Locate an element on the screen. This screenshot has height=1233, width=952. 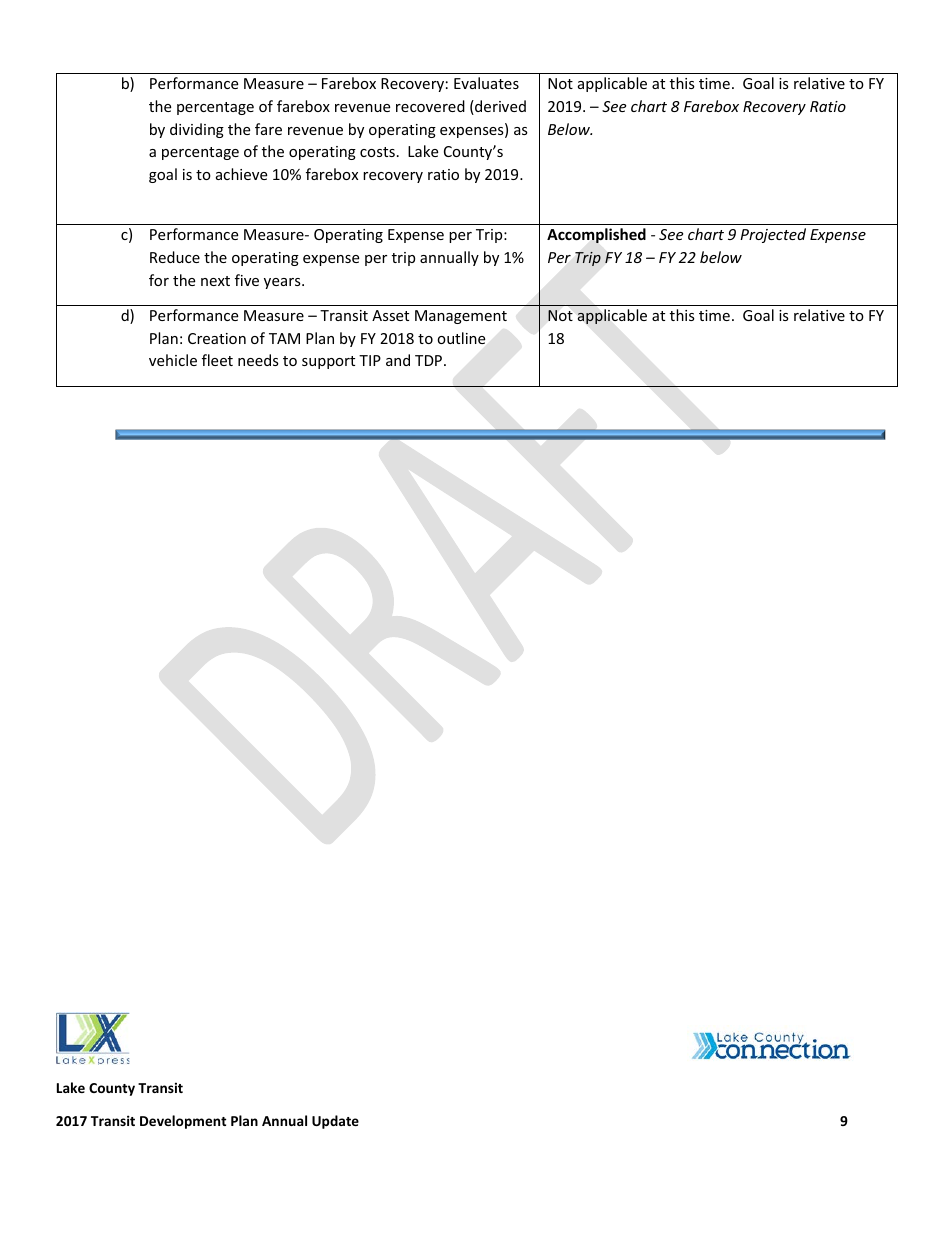
fleet is located at coordinates (217, 360).
